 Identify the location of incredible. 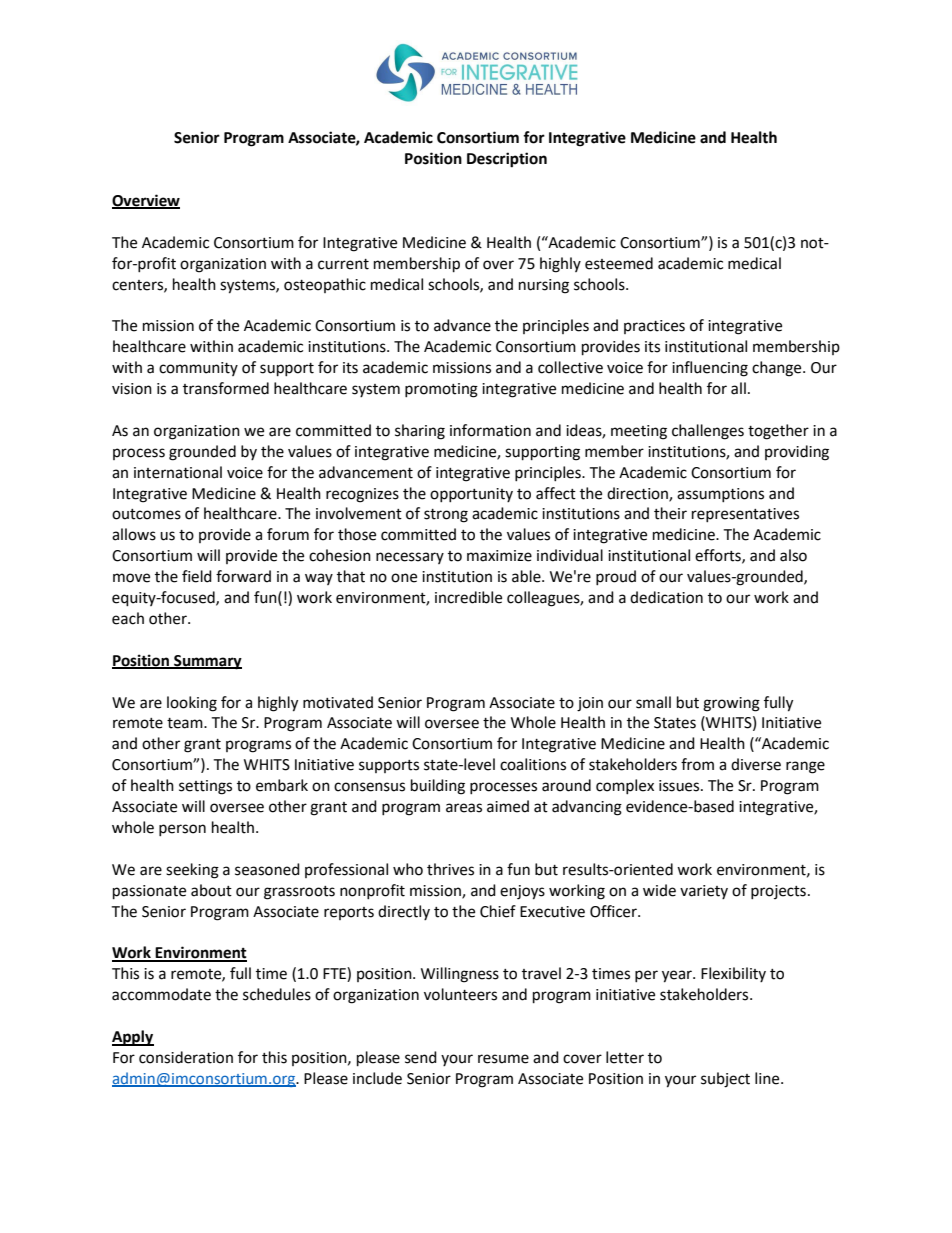
(468, 597).
